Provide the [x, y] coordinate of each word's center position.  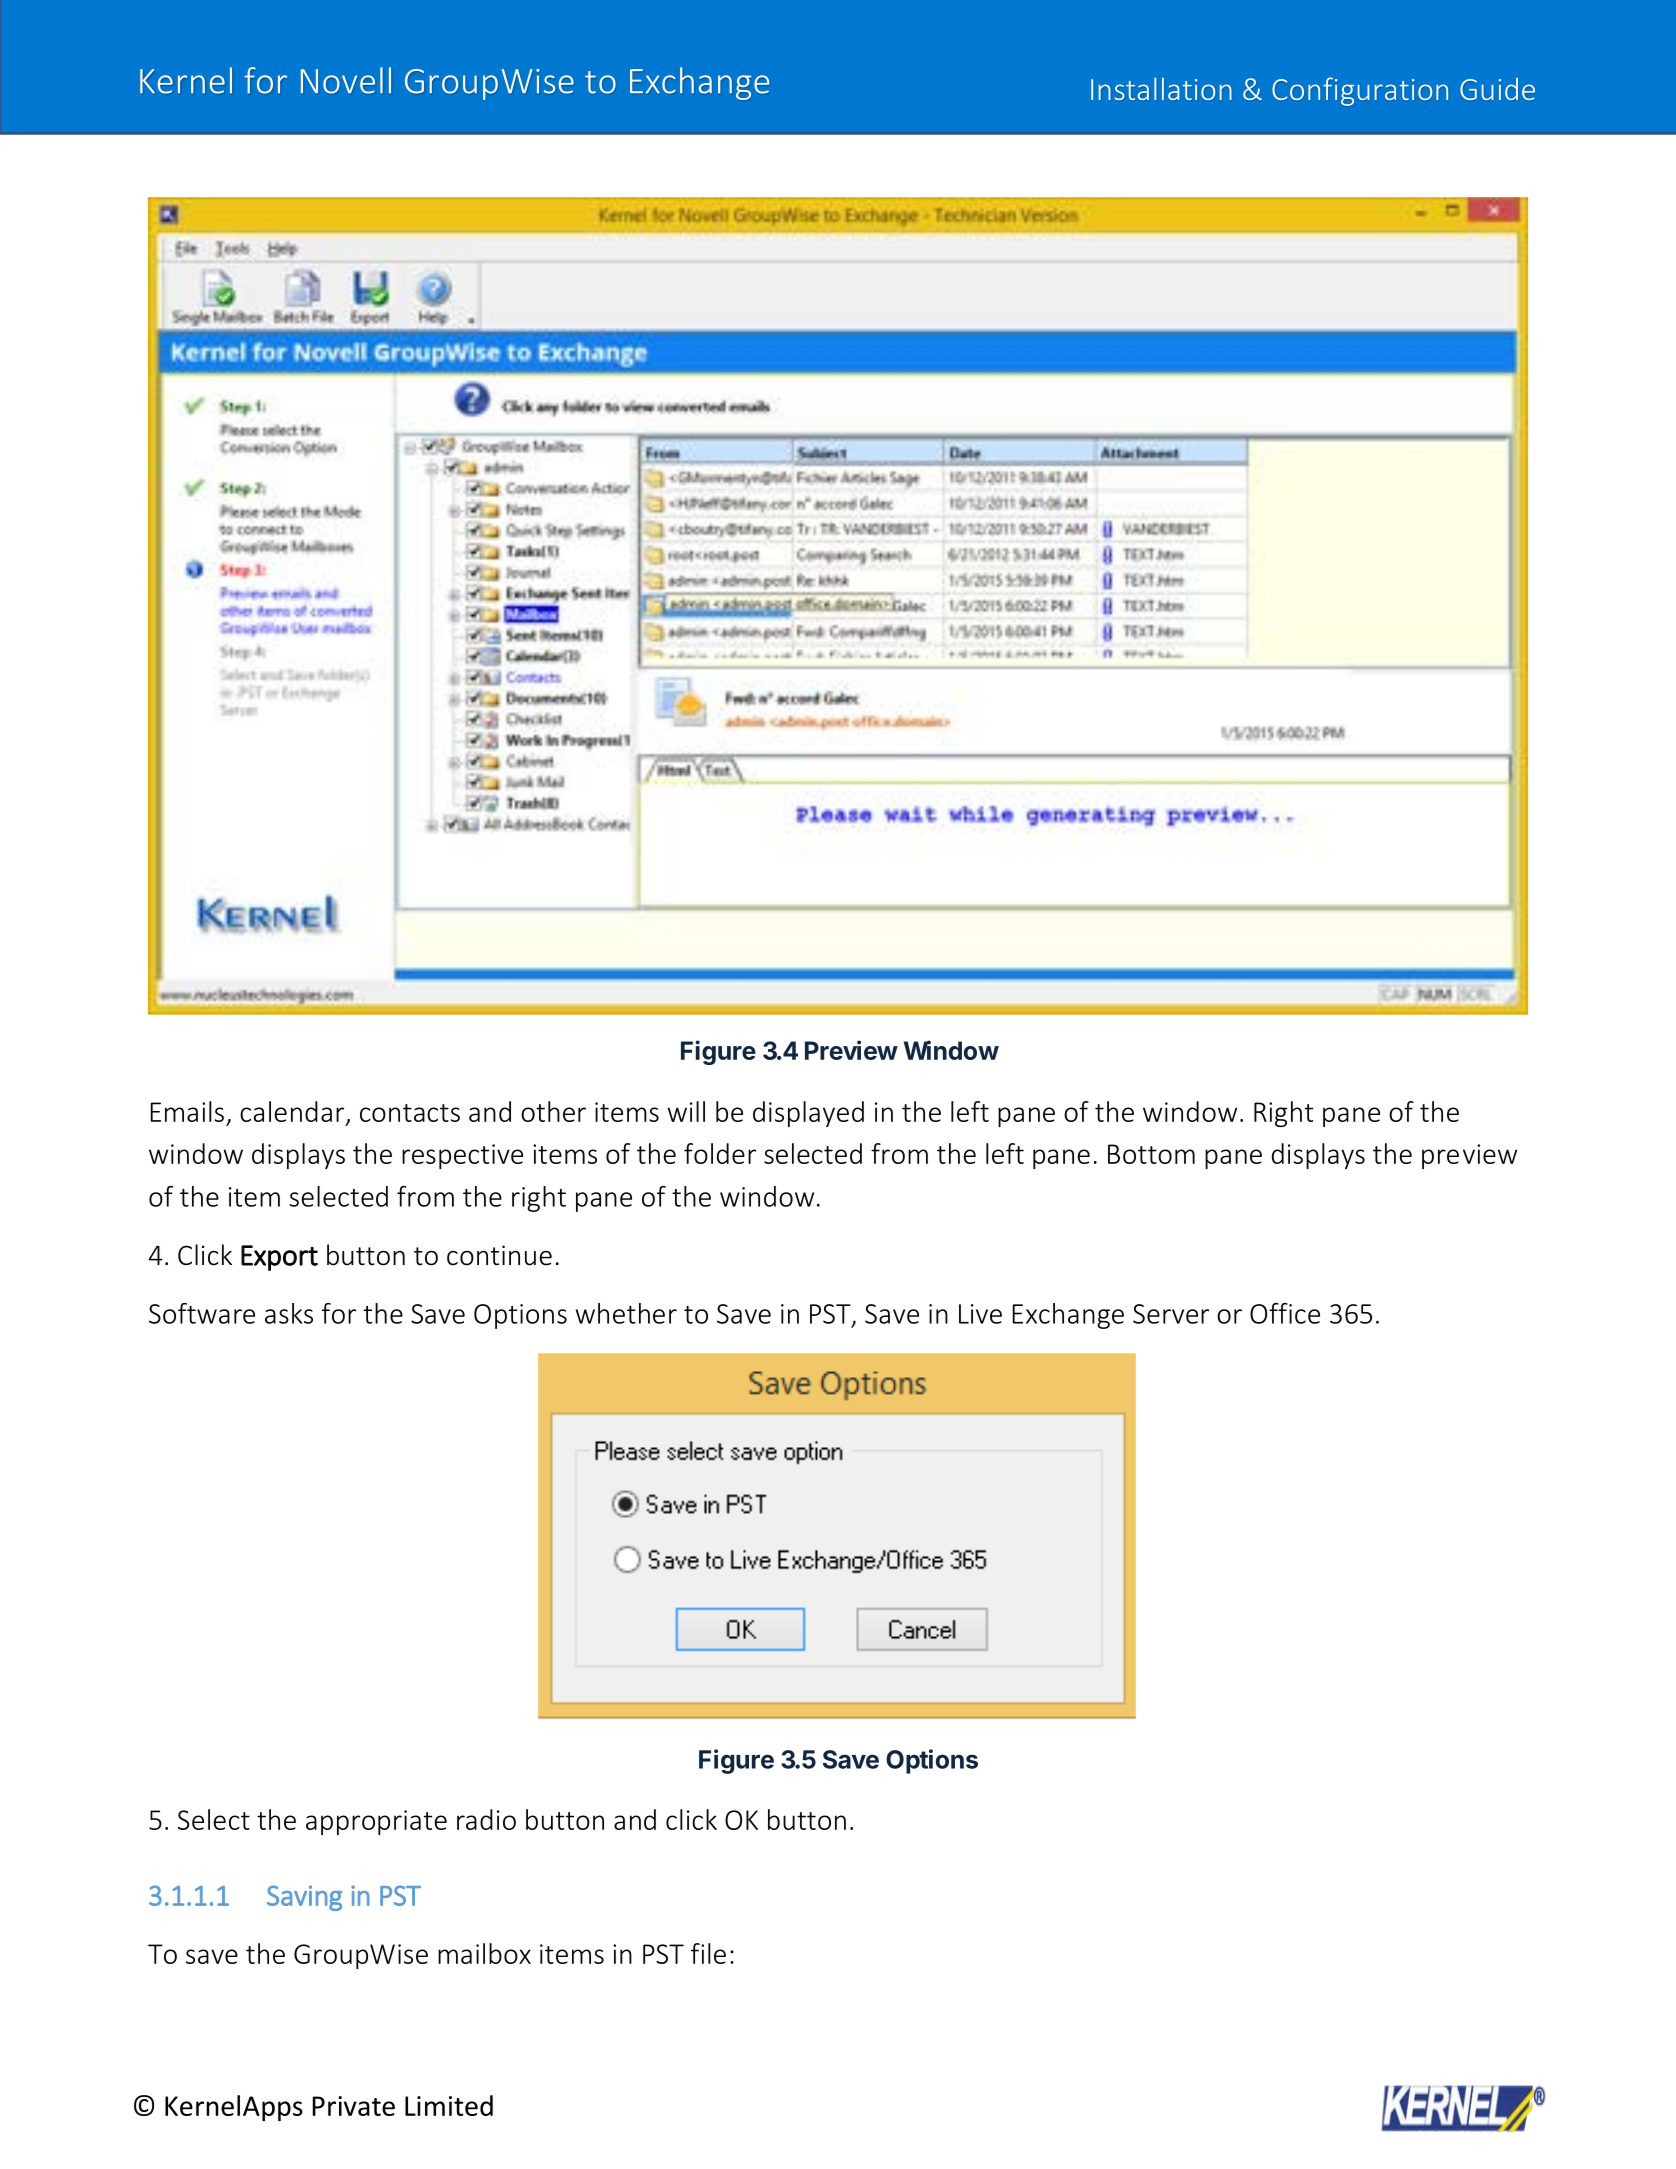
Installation [1161, 88]
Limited [449, 2105]
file [708, 1953]
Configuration [1360, 91]
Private [353, 2106]
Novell [346, 80]
